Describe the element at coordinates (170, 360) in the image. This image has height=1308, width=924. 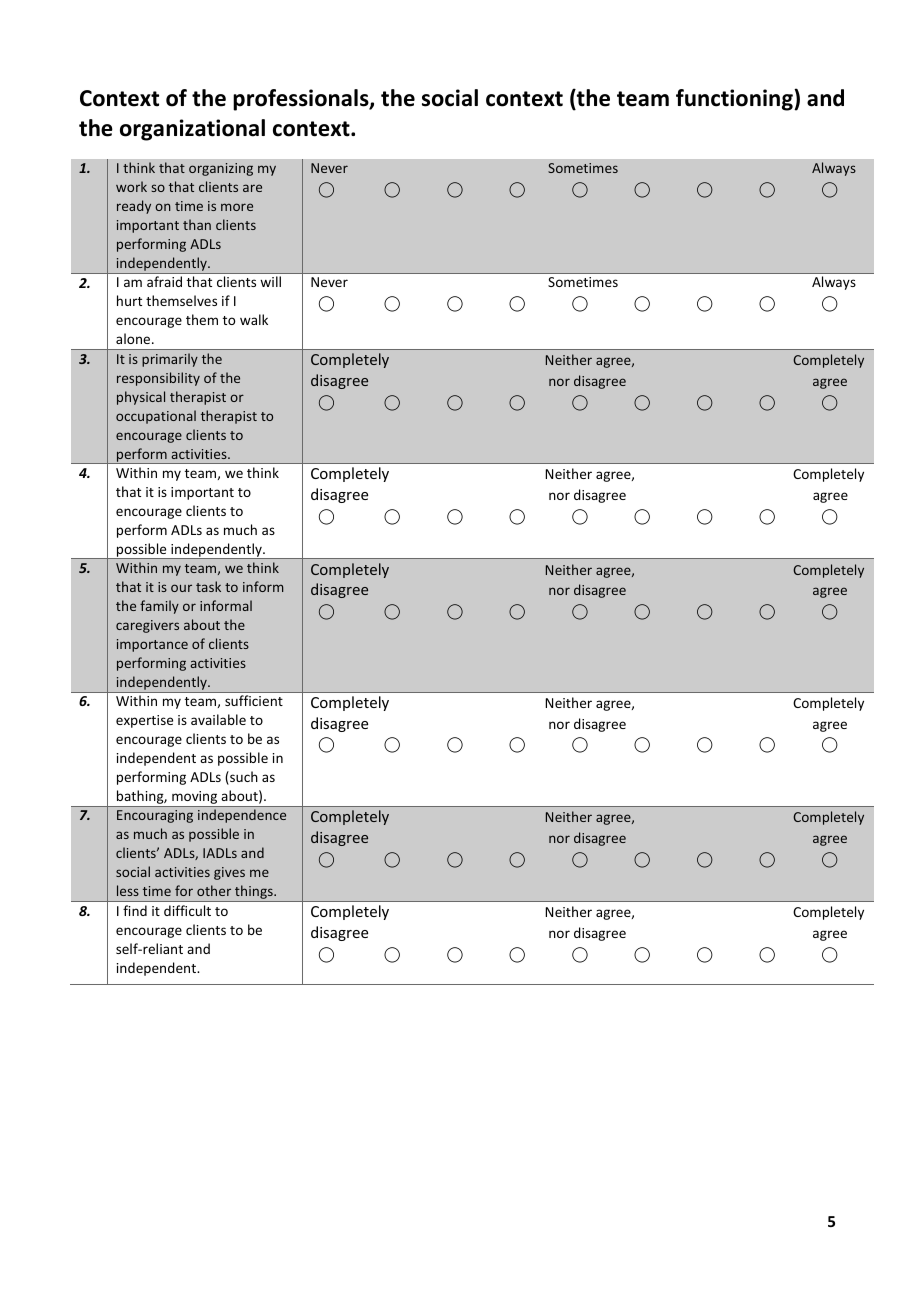
I see `primarily` at that location.
